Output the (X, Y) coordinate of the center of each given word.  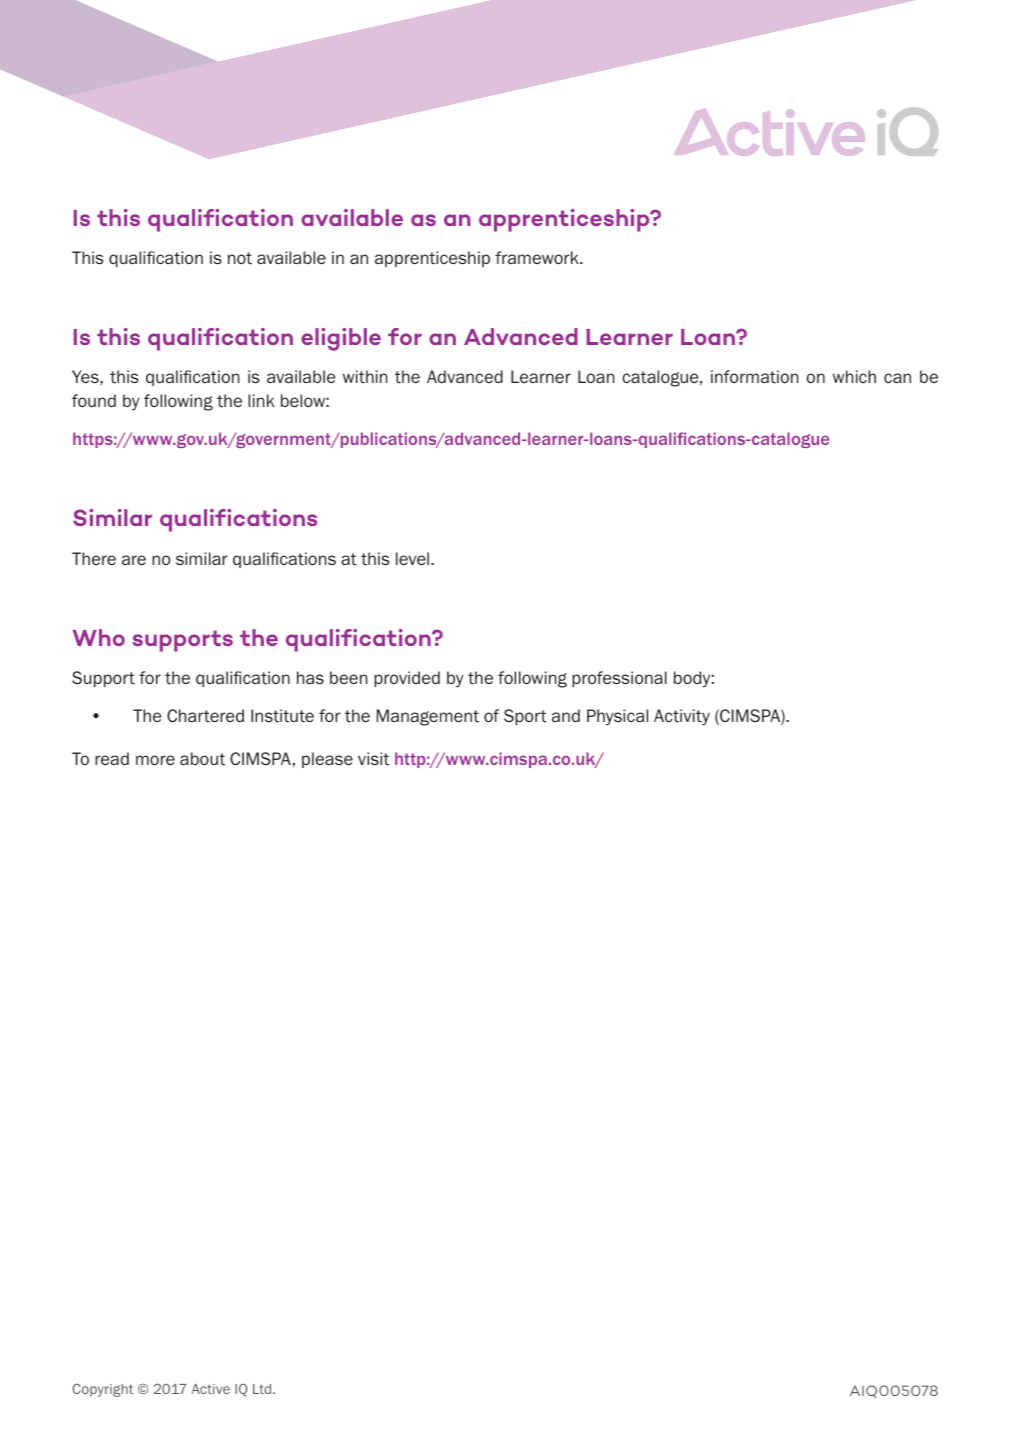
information (754, 377)
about (202, 759)
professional (619, 679)
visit (373, 759)
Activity (682, 717)
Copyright (102, 1390)
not (240, 258)
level (414, 558)
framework (538, 257)
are (134, 560)
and (566, 715)
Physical (617, 717)
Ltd (263, 1389)
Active (210, 1389)
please (327, 760)
